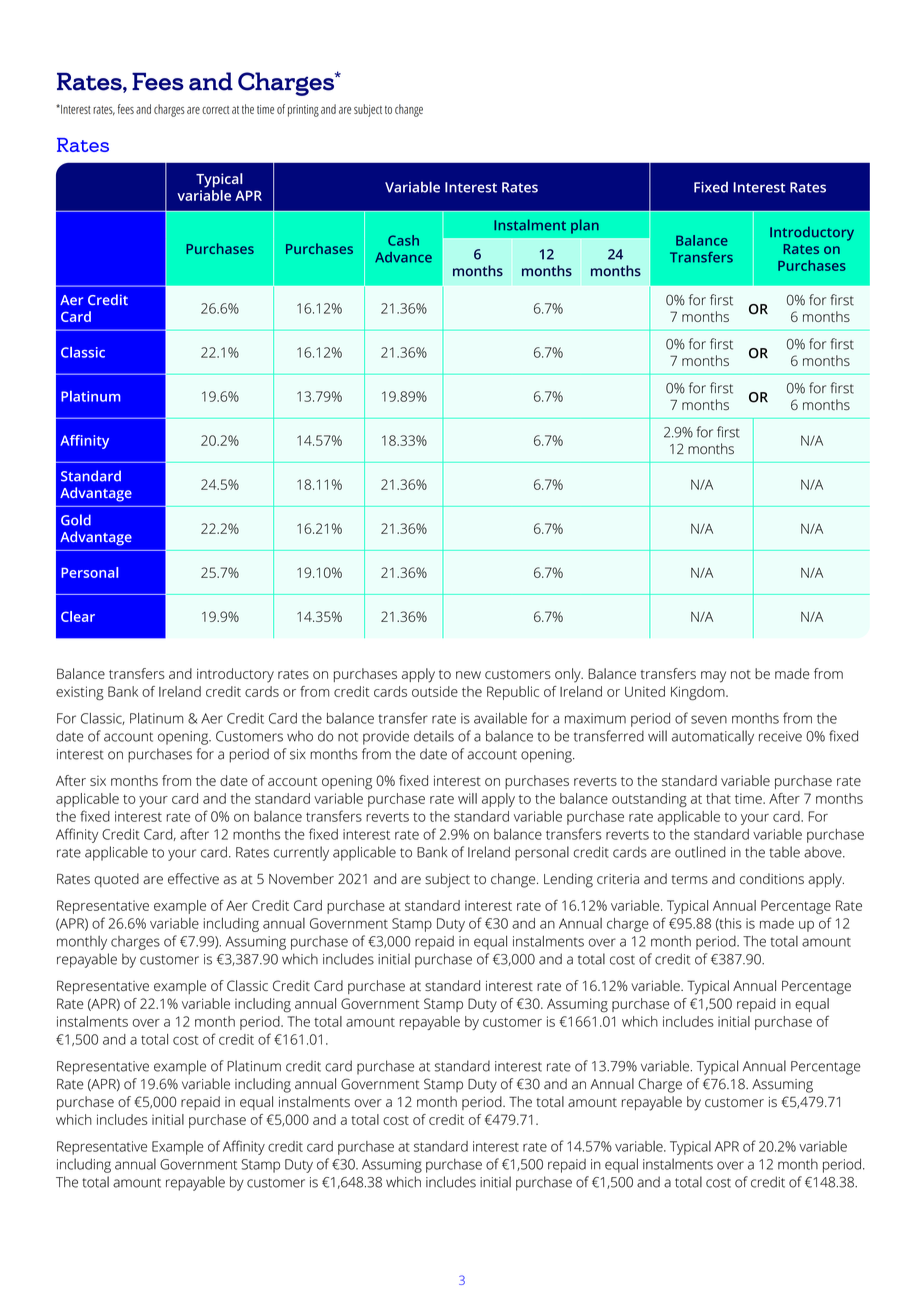 The image size is (924, 1308). I want to click on United, so click(645, 691).
